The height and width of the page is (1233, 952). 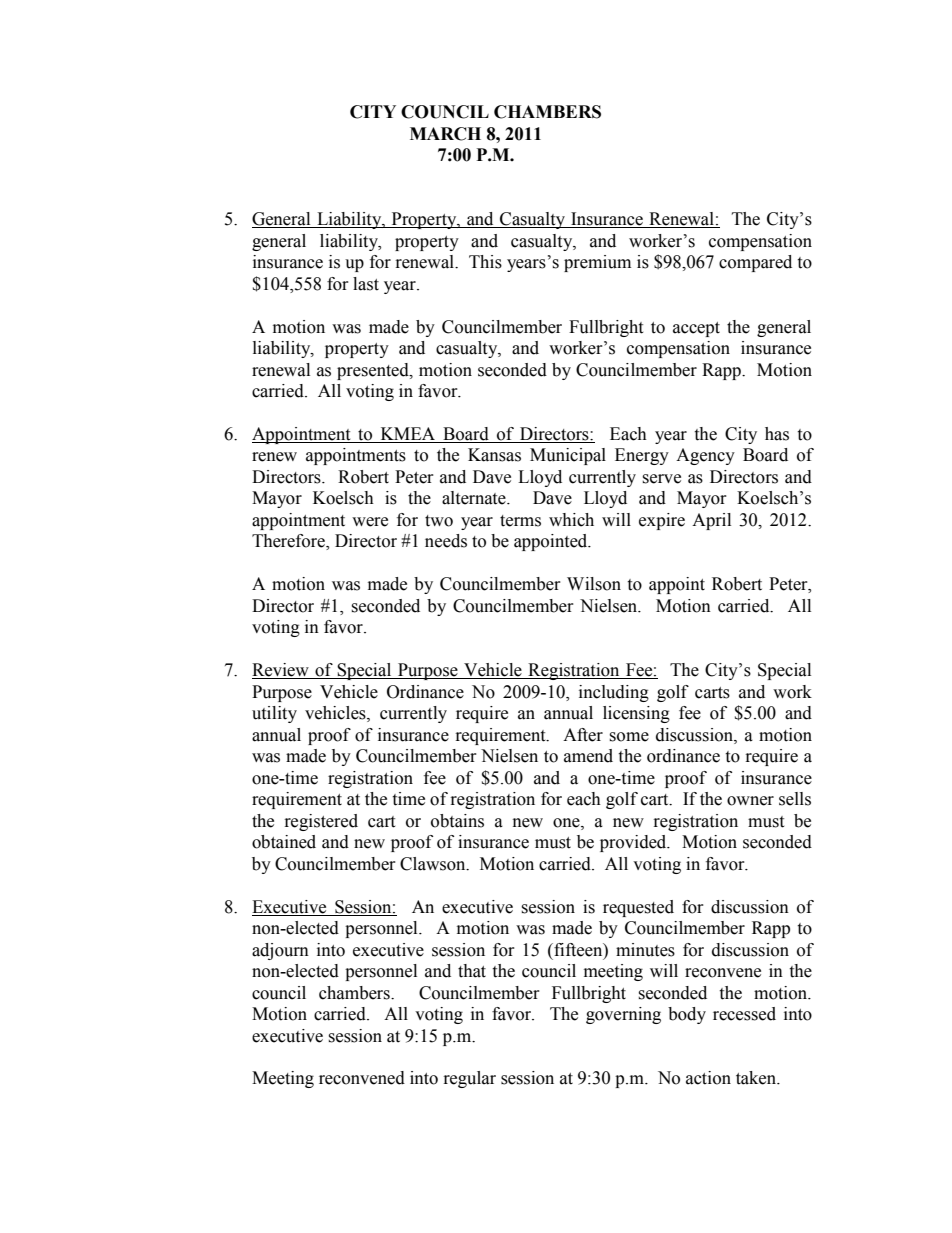 I want to click on April, so click(x=711, y=521).
